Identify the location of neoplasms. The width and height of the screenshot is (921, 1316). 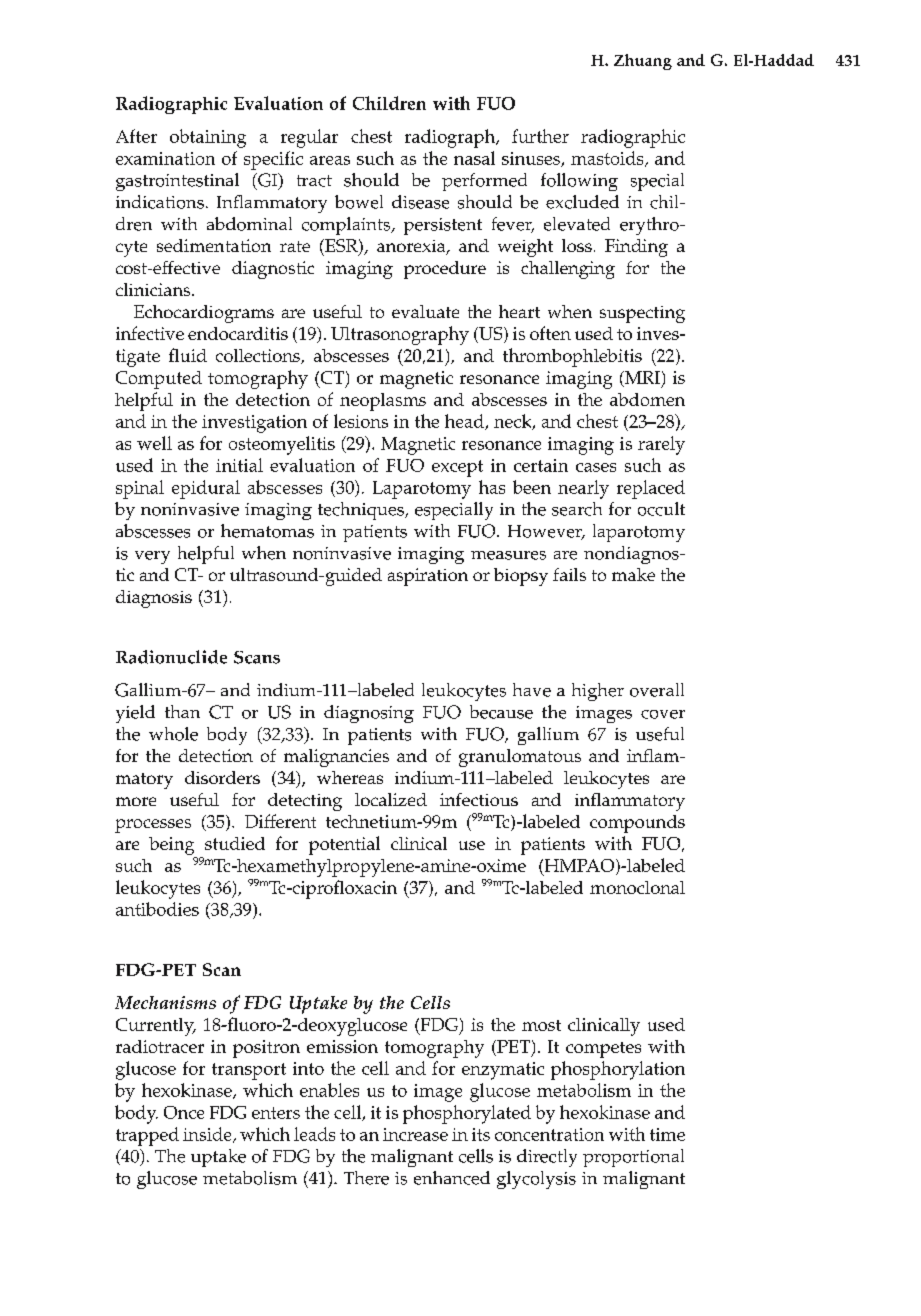
(383, 402).
